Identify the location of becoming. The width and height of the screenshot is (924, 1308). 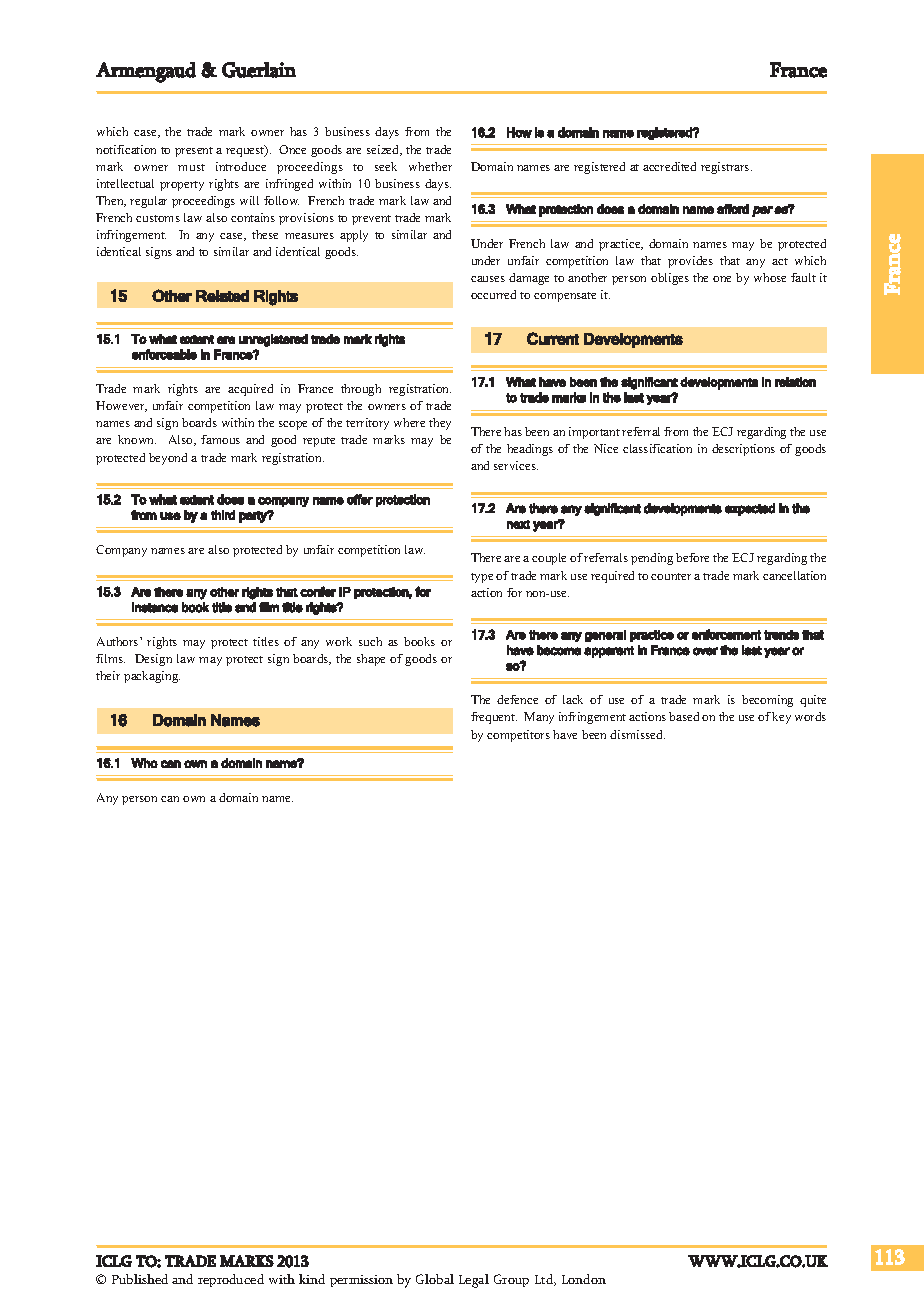
(767, 701).
